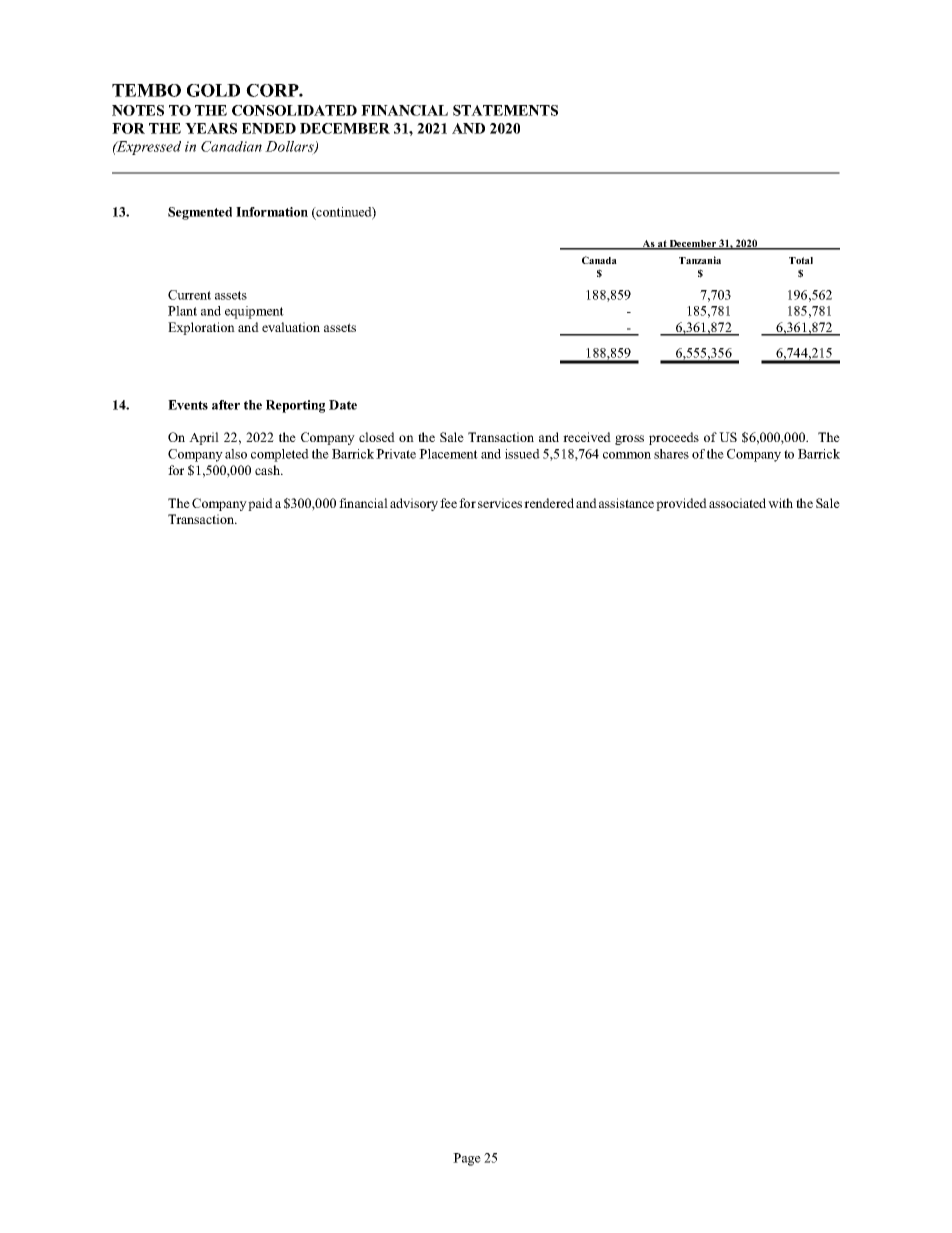  I want to click on fee, so click(448, 503).
